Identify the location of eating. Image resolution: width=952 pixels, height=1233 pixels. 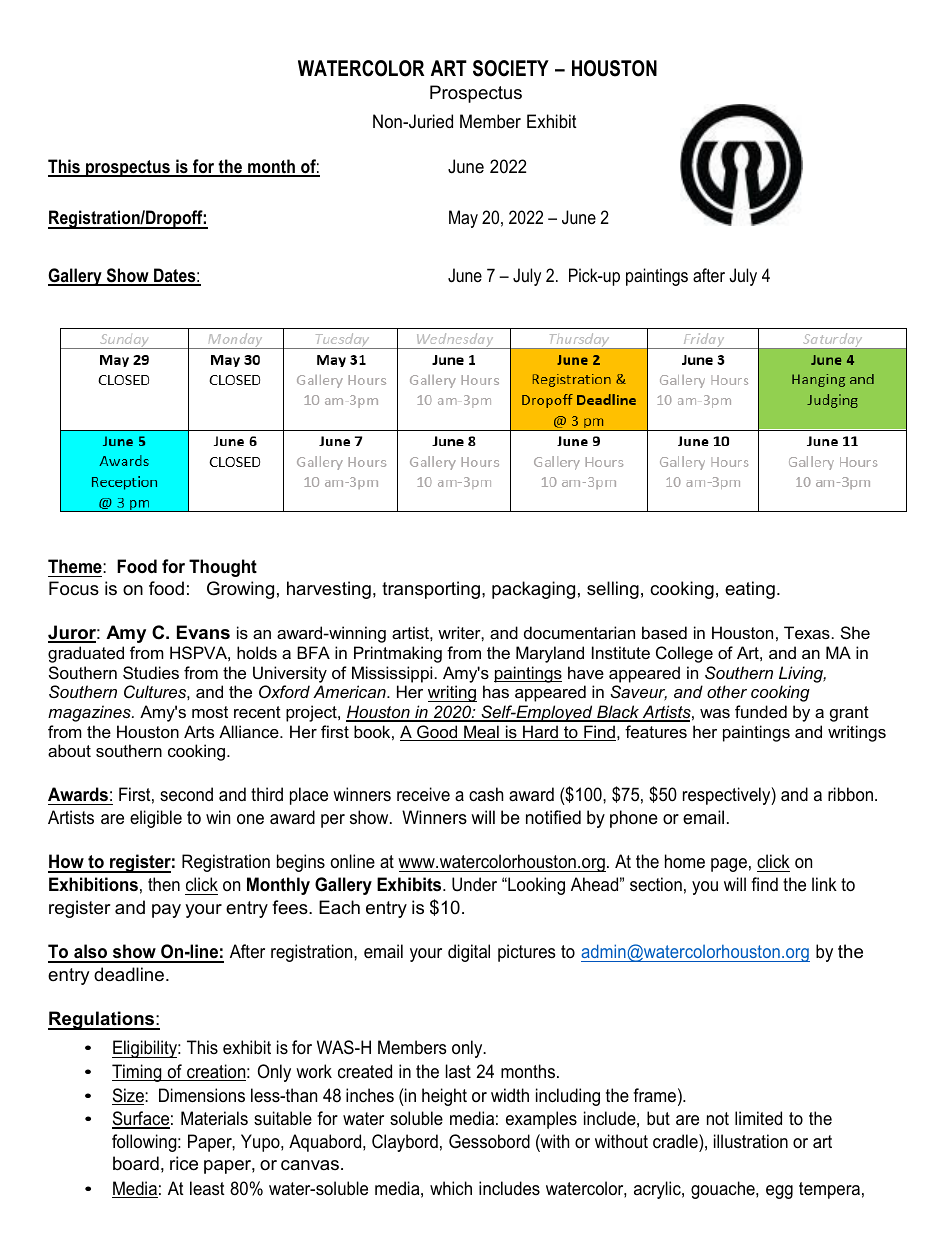
(750, 590).
